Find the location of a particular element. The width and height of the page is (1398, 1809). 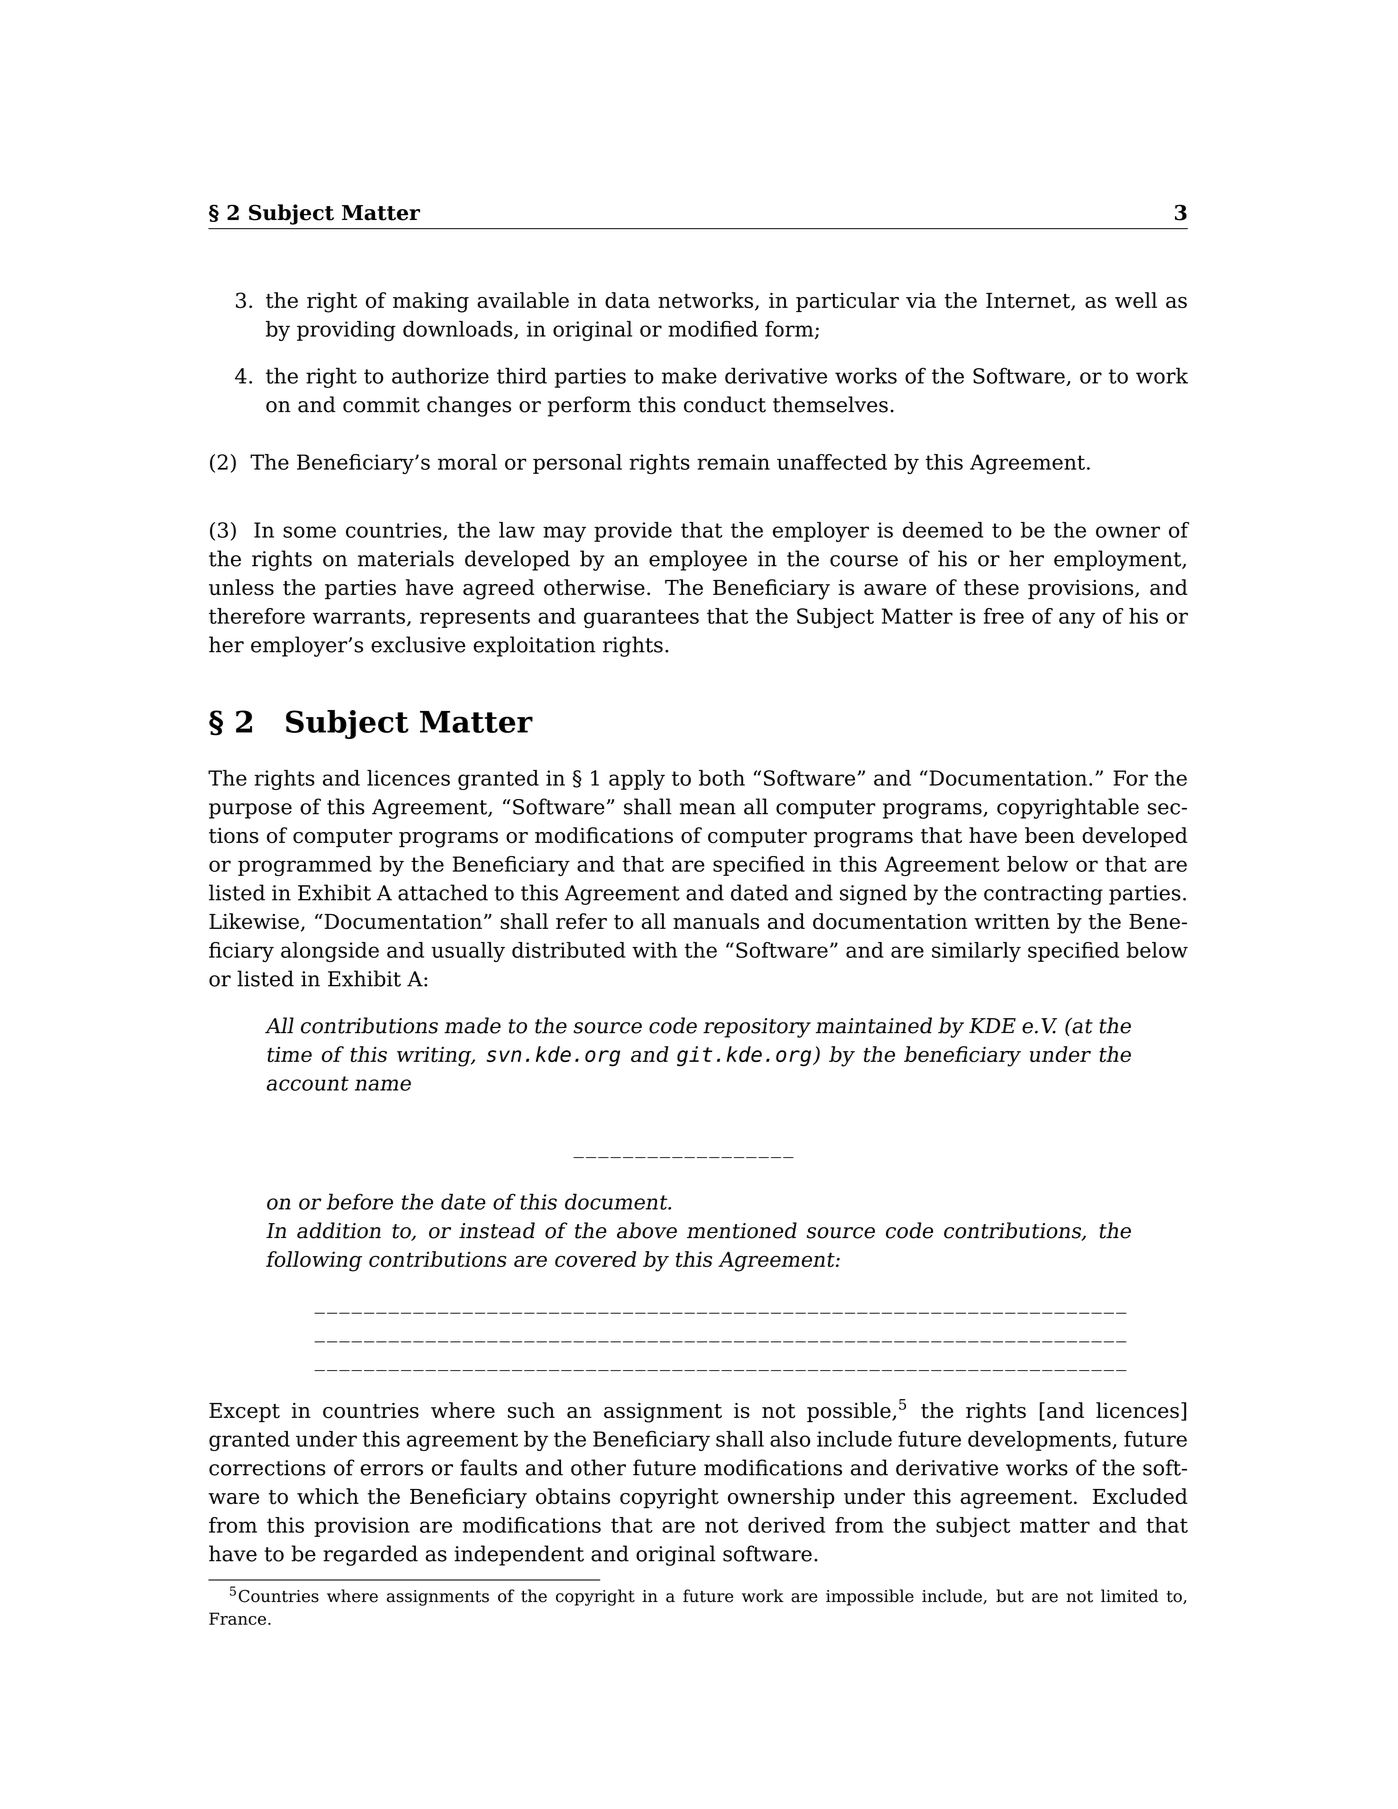

Likewise is located at coordinates (254, 921).
